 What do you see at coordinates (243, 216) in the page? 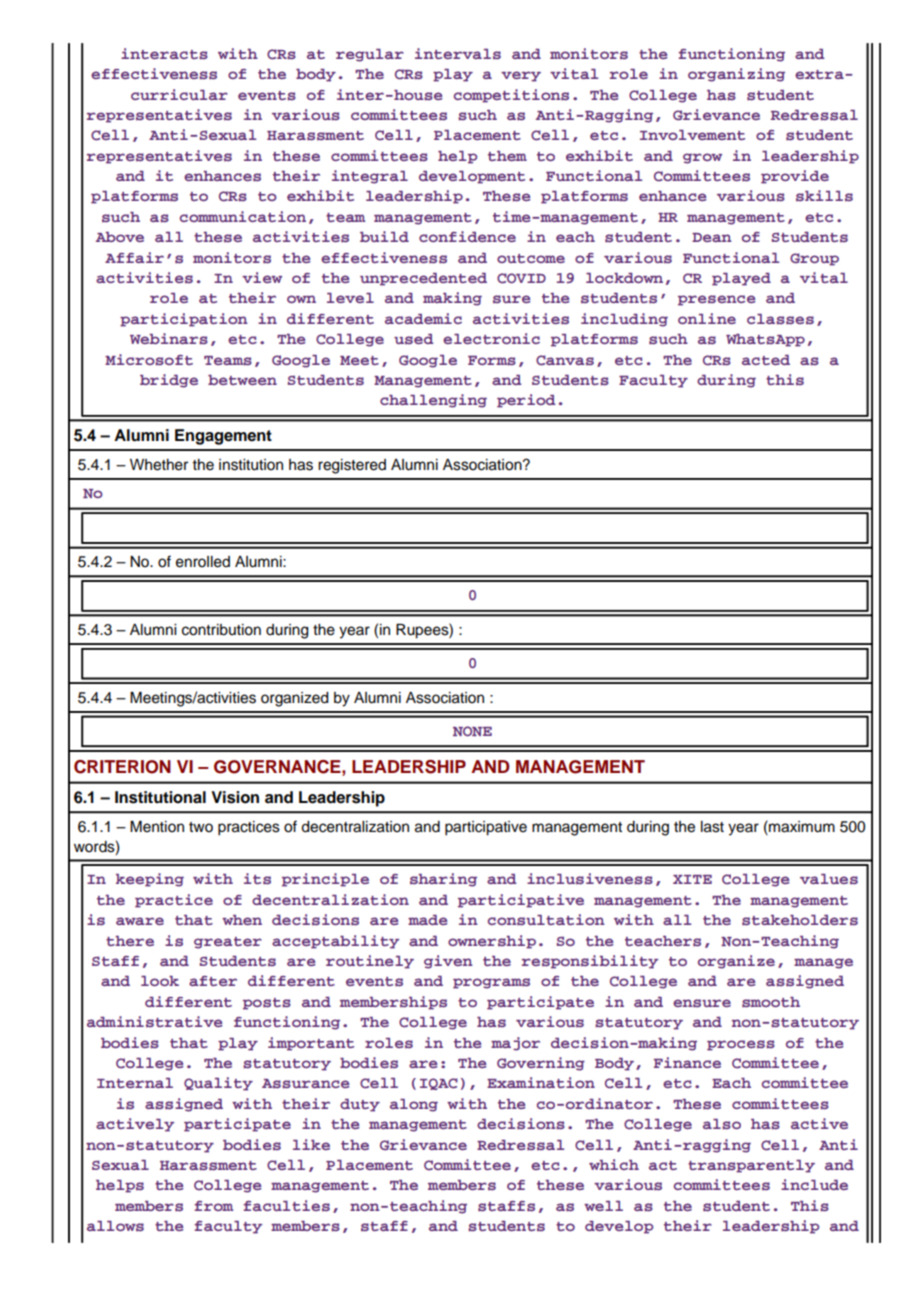
I see `communication` at bounding box center [243, 216].
